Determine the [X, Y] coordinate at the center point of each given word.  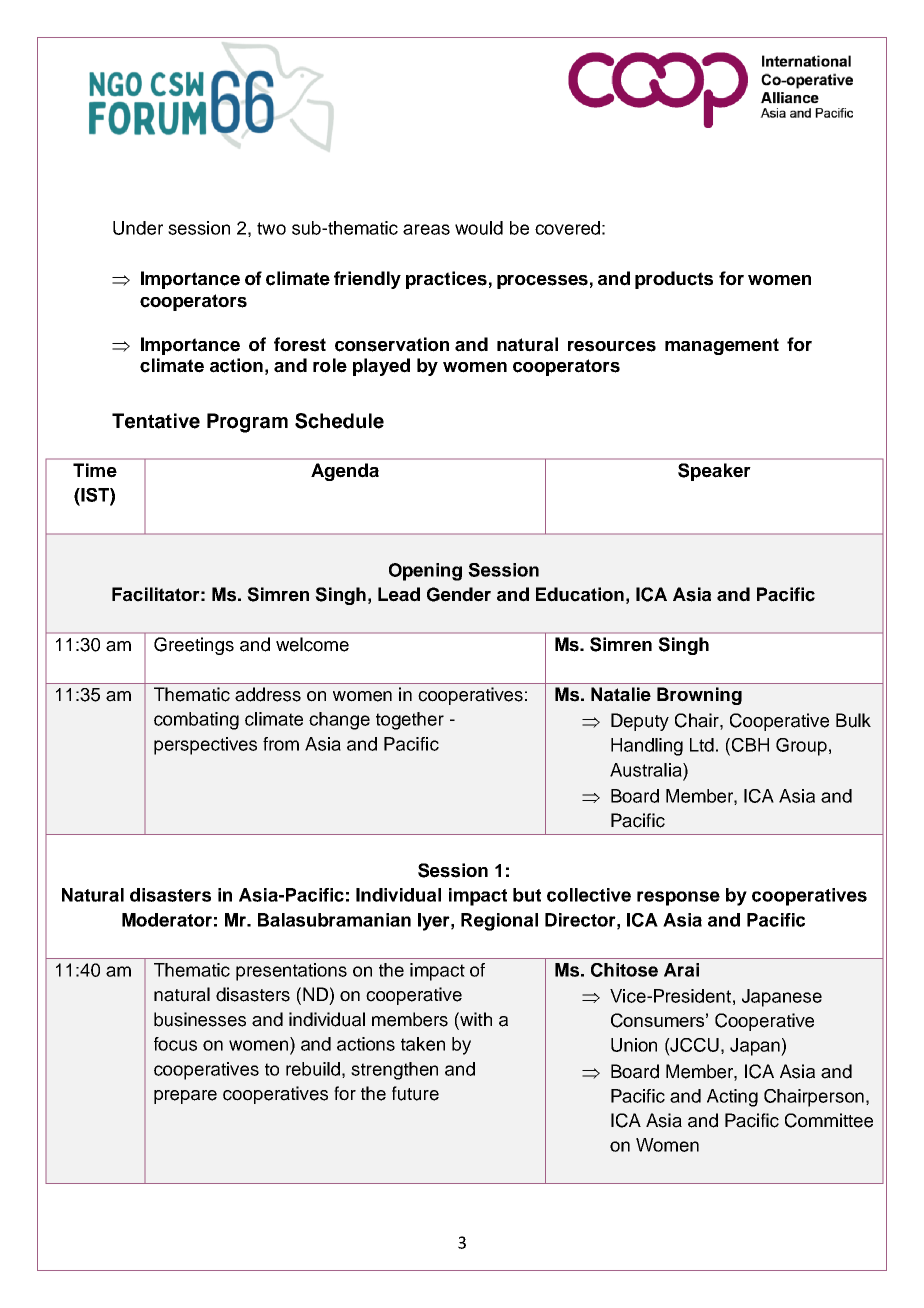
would [479, 228]
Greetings [194, 646]
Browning [699, 696]
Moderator [167, 920]
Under [138, 228]
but [527, 895]
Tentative [156, 421]
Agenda [345, 472]
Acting [732, 1098]
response [678, 898]
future [415, 1093]
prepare [185, 1097]
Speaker [714, 472]
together [410, 721]
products [674, 280]
